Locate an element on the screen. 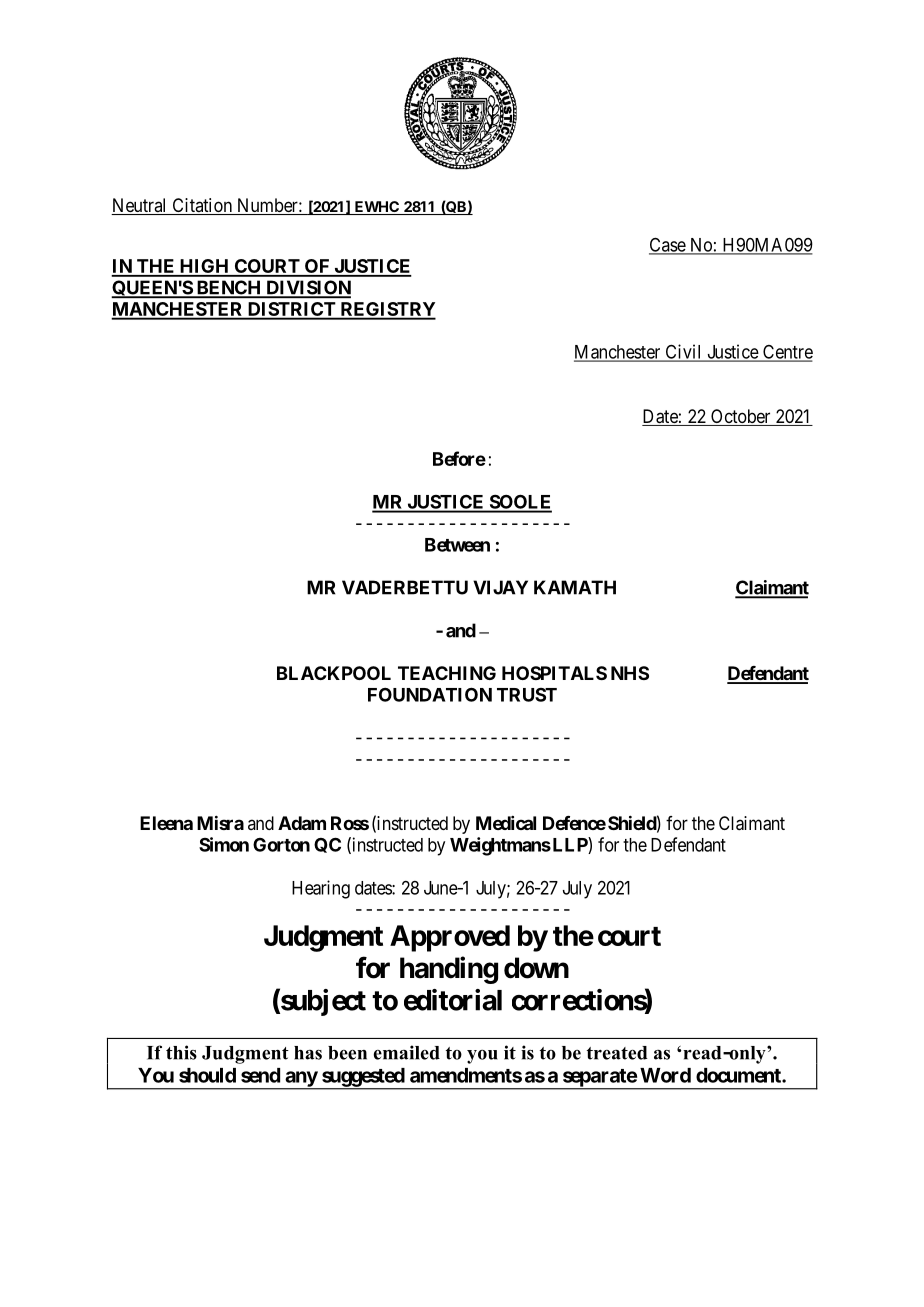  TEACHING is located at coordinates (447, 673).
